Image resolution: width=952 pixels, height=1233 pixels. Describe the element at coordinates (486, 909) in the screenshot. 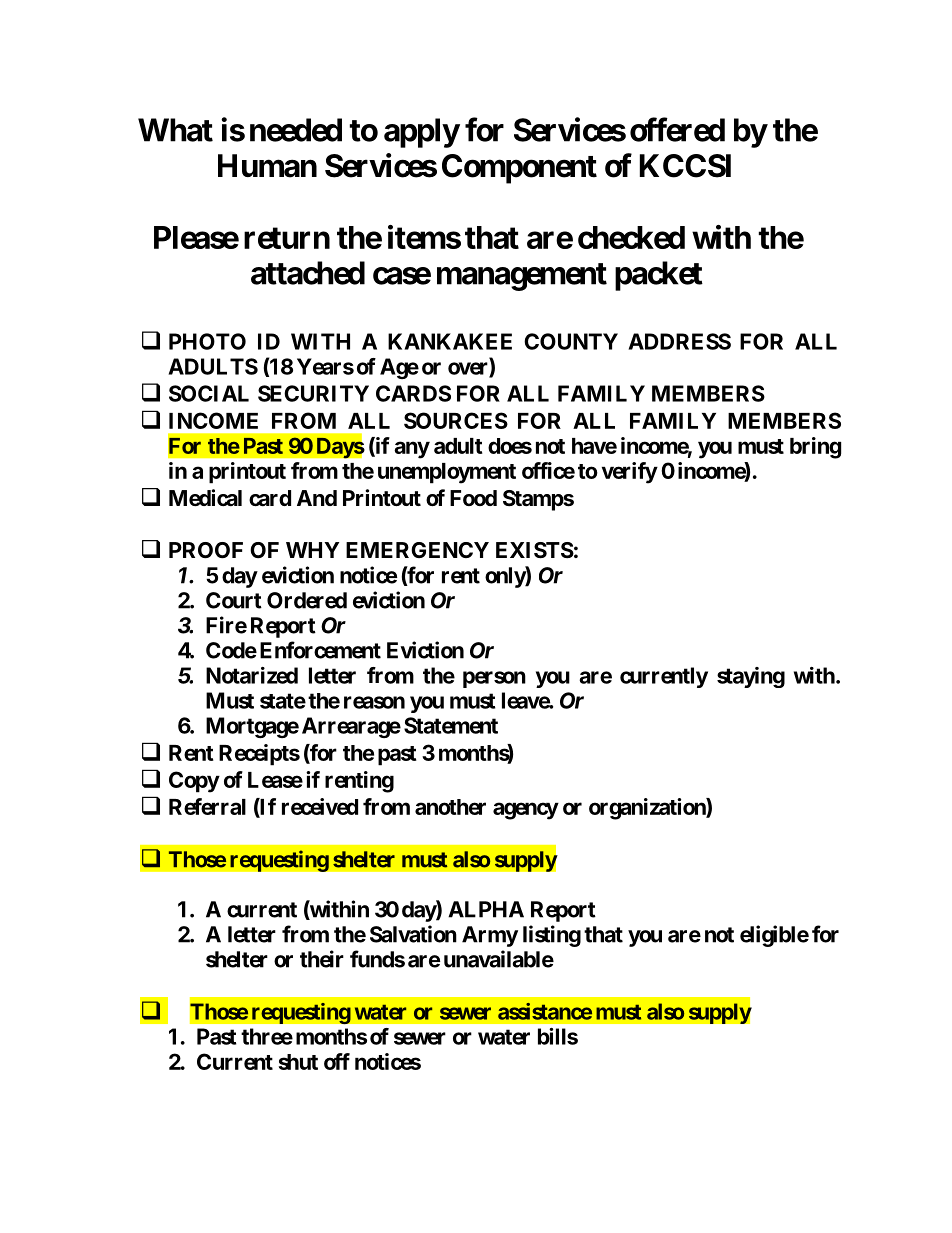

I see `ALPHA` at that location.
